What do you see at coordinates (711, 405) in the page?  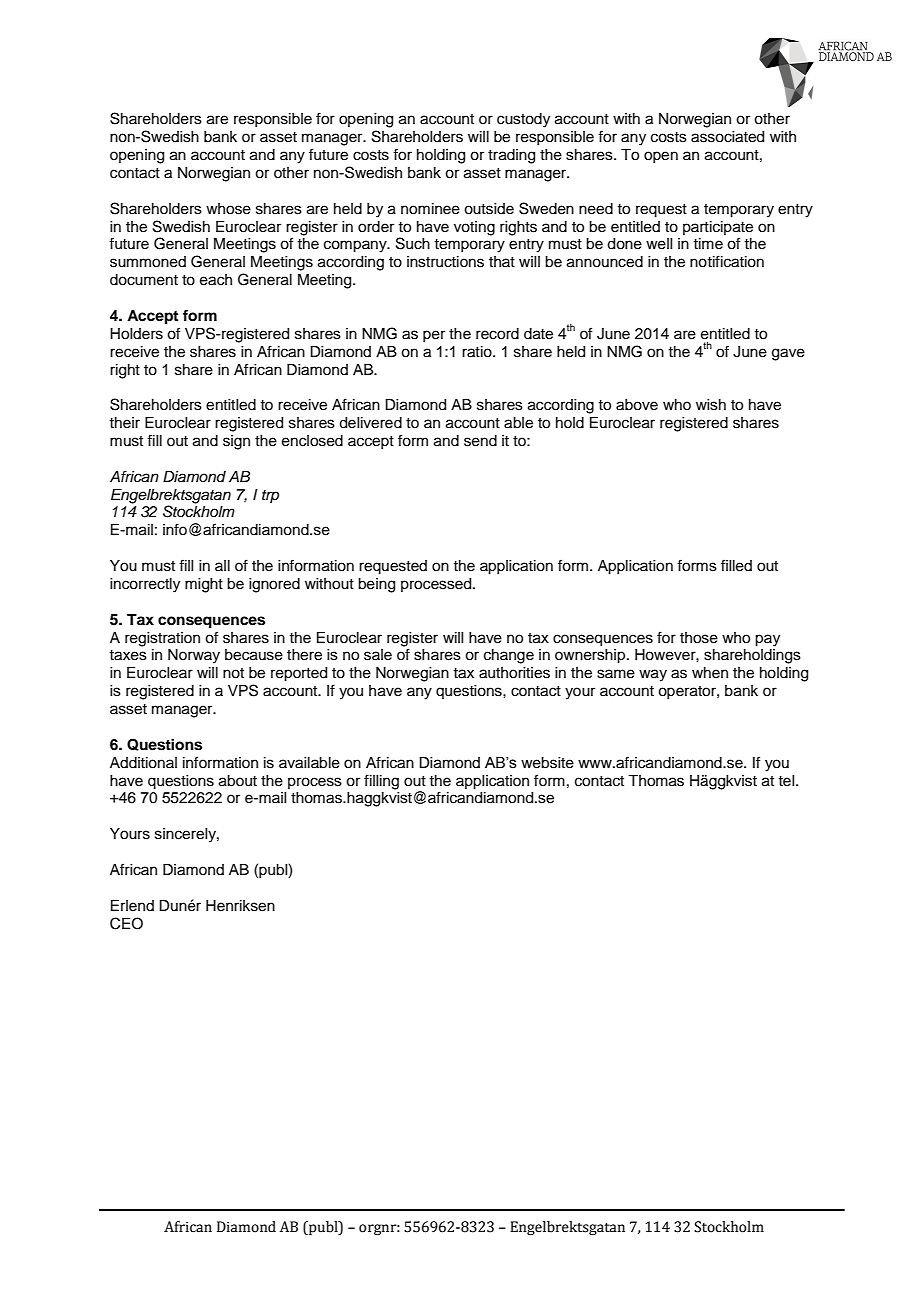 I see `wish` at bounding box center [711, 405].
